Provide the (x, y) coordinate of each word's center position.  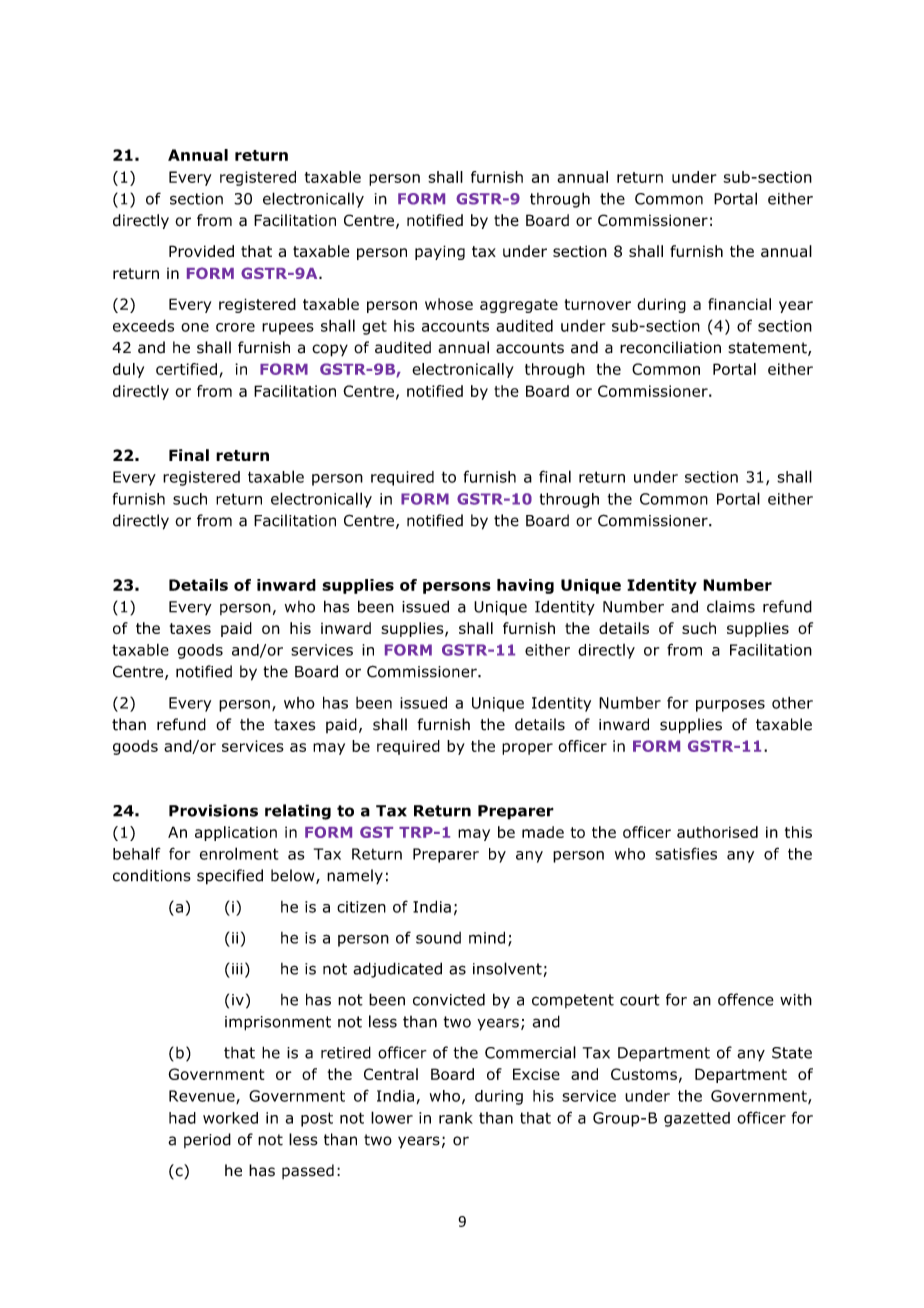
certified (186, 369)
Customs (644, 1074)
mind (487, 937)
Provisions (213, 810)
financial (739, 304)
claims (731, 606)
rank (456, 1118)
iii (237, 969)
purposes (730, 706)
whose (449, 304)
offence (746, 999)
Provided (201, 251)
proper (527, 749)
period (207, 1140)
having (525, 586)
